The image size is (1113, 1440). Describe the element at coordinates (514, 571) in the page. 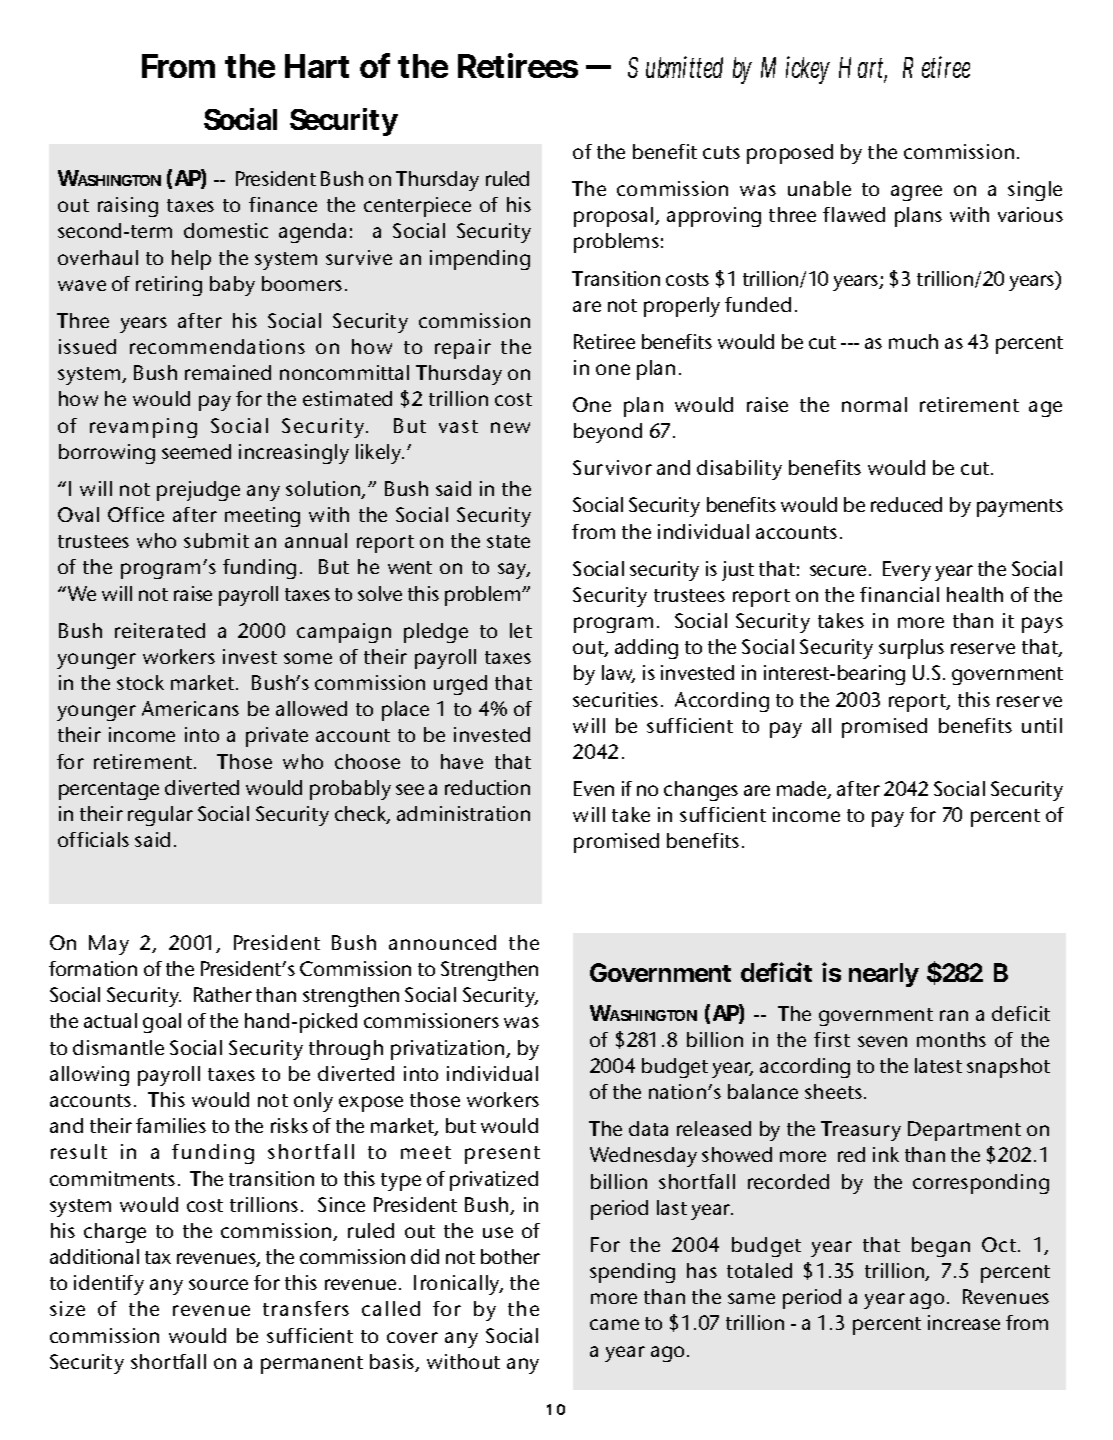

I see `say` at that location.
